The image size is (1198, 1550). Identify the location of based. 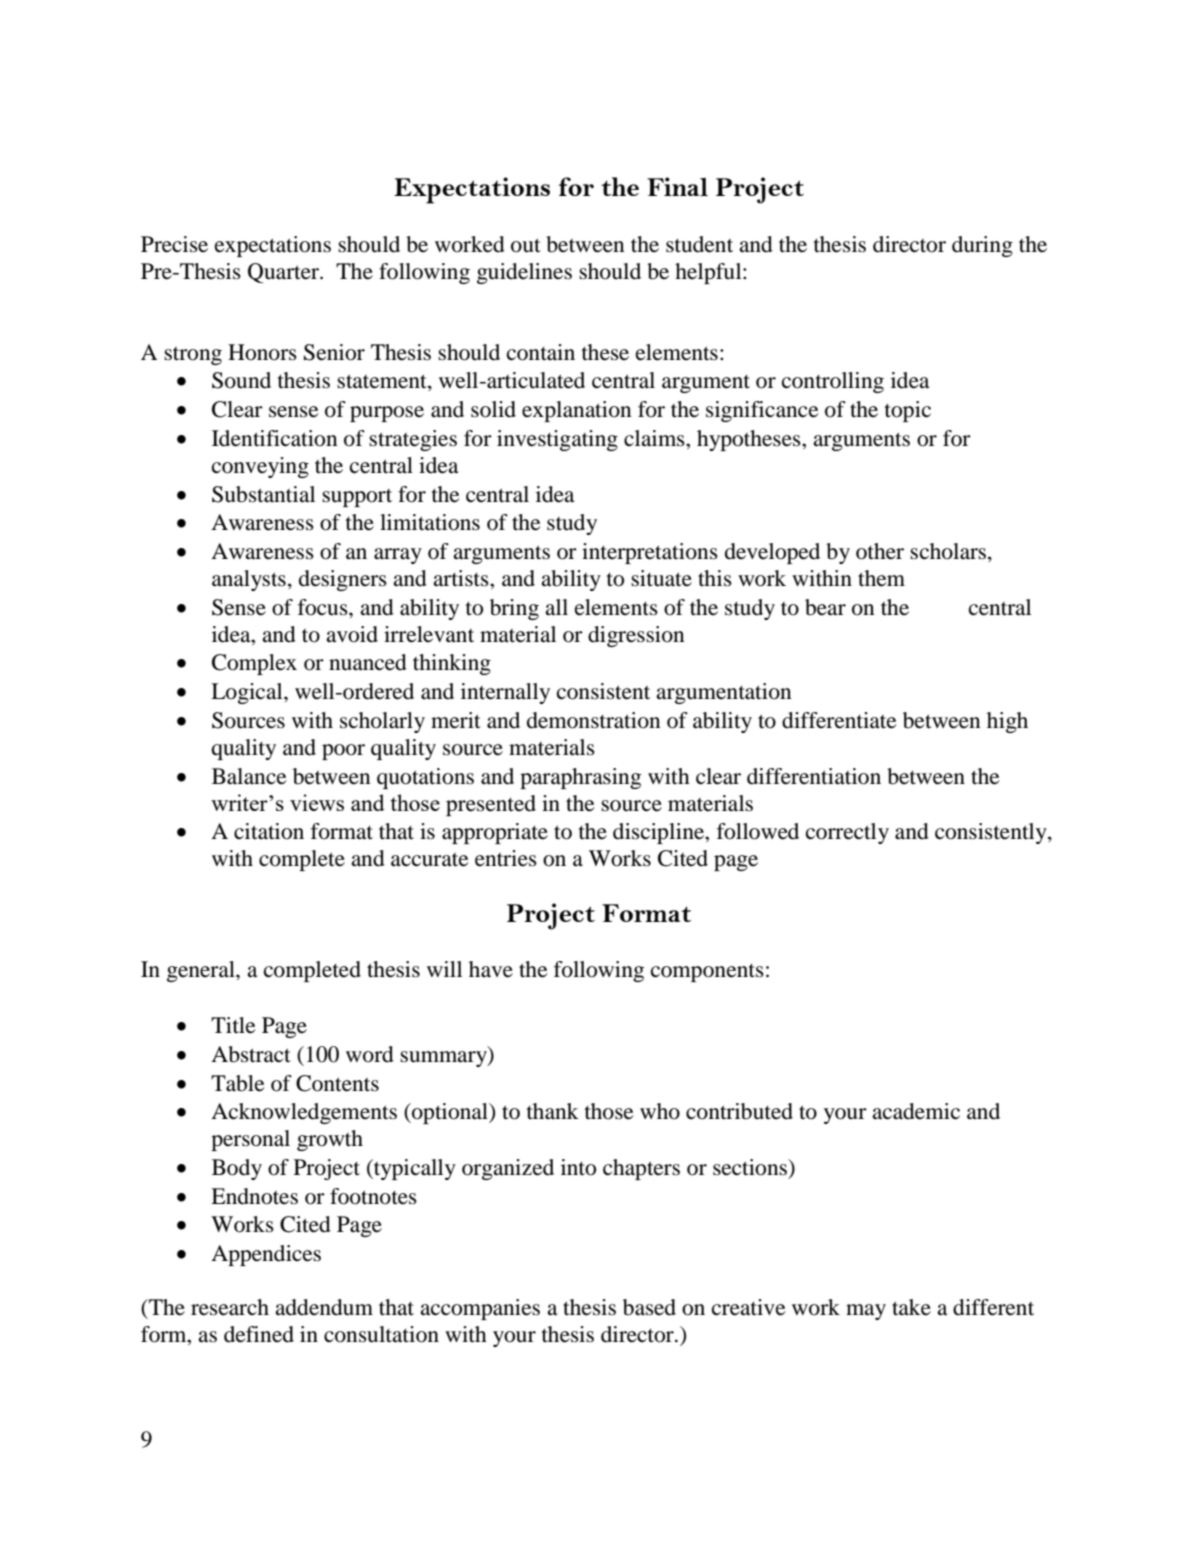
(649, 1307).
